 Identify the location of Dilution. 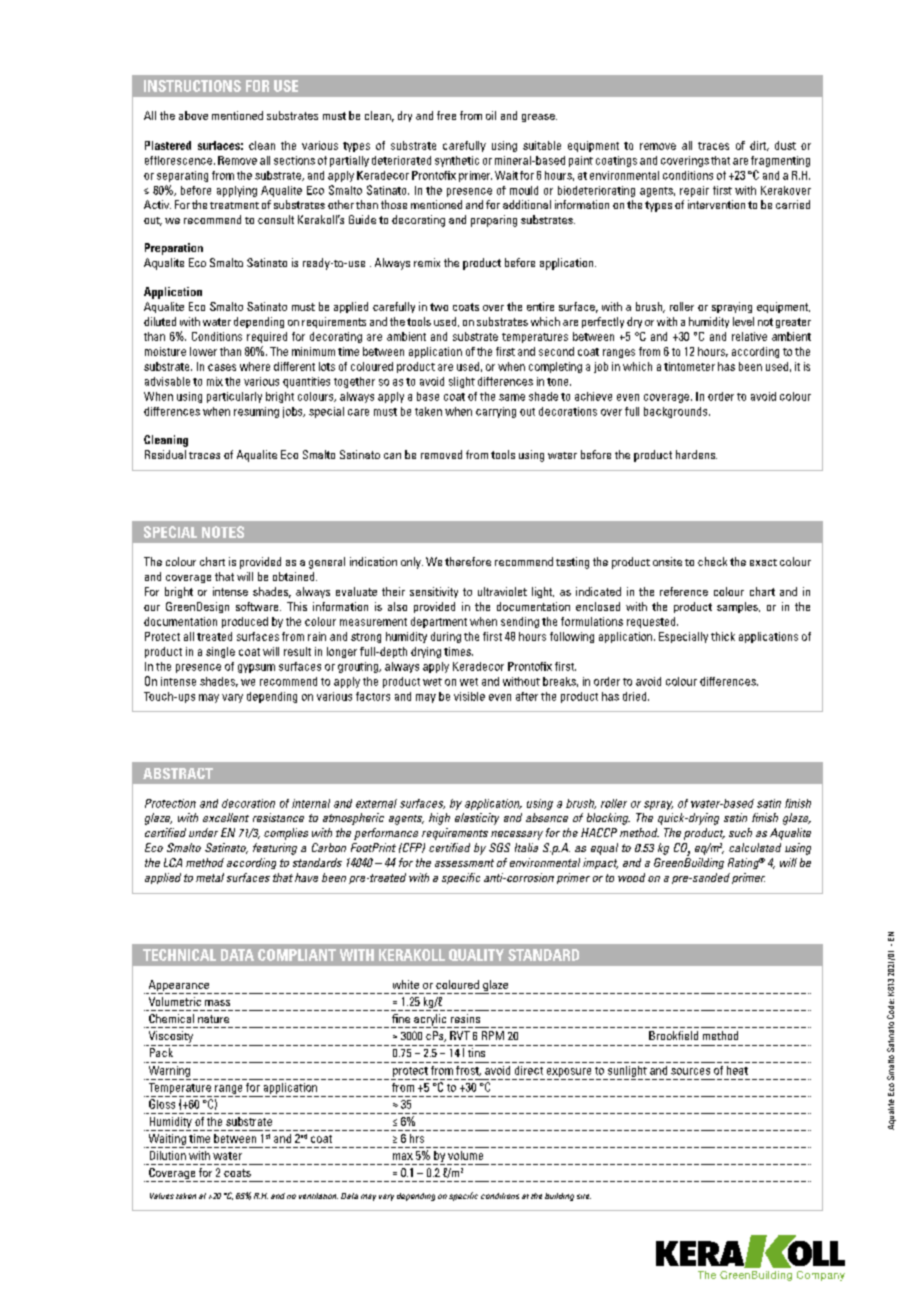
(168, 1155).
